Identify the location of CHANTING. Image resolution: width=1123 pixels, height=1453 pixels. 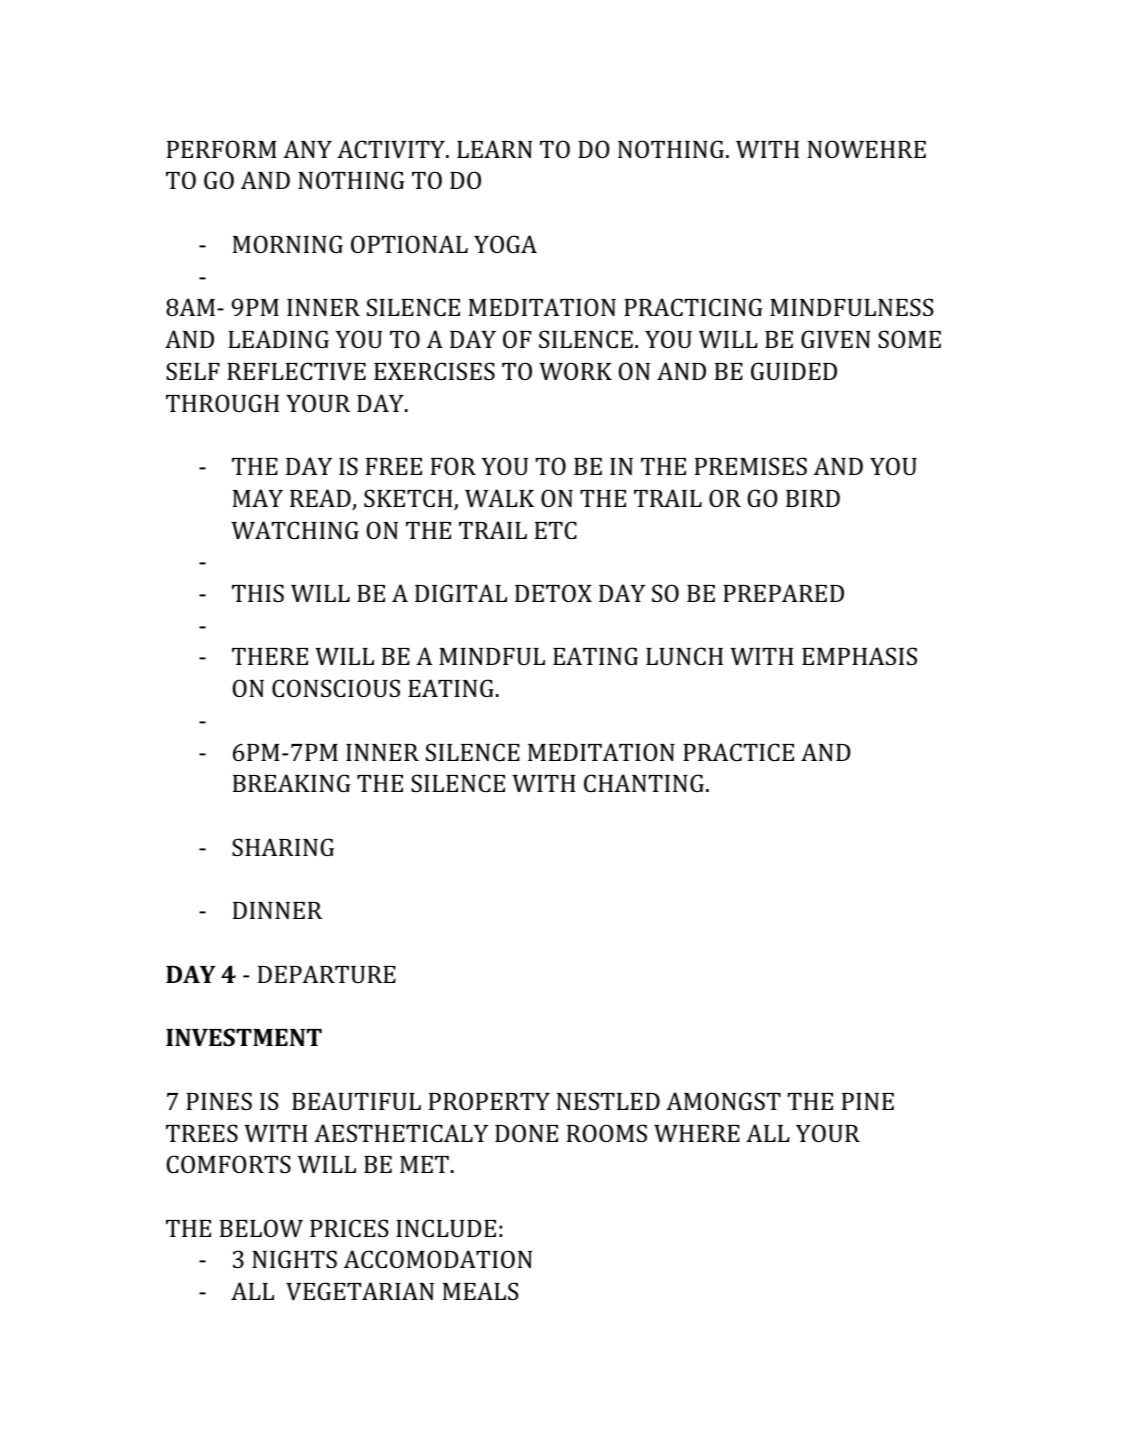
(644, 783).
